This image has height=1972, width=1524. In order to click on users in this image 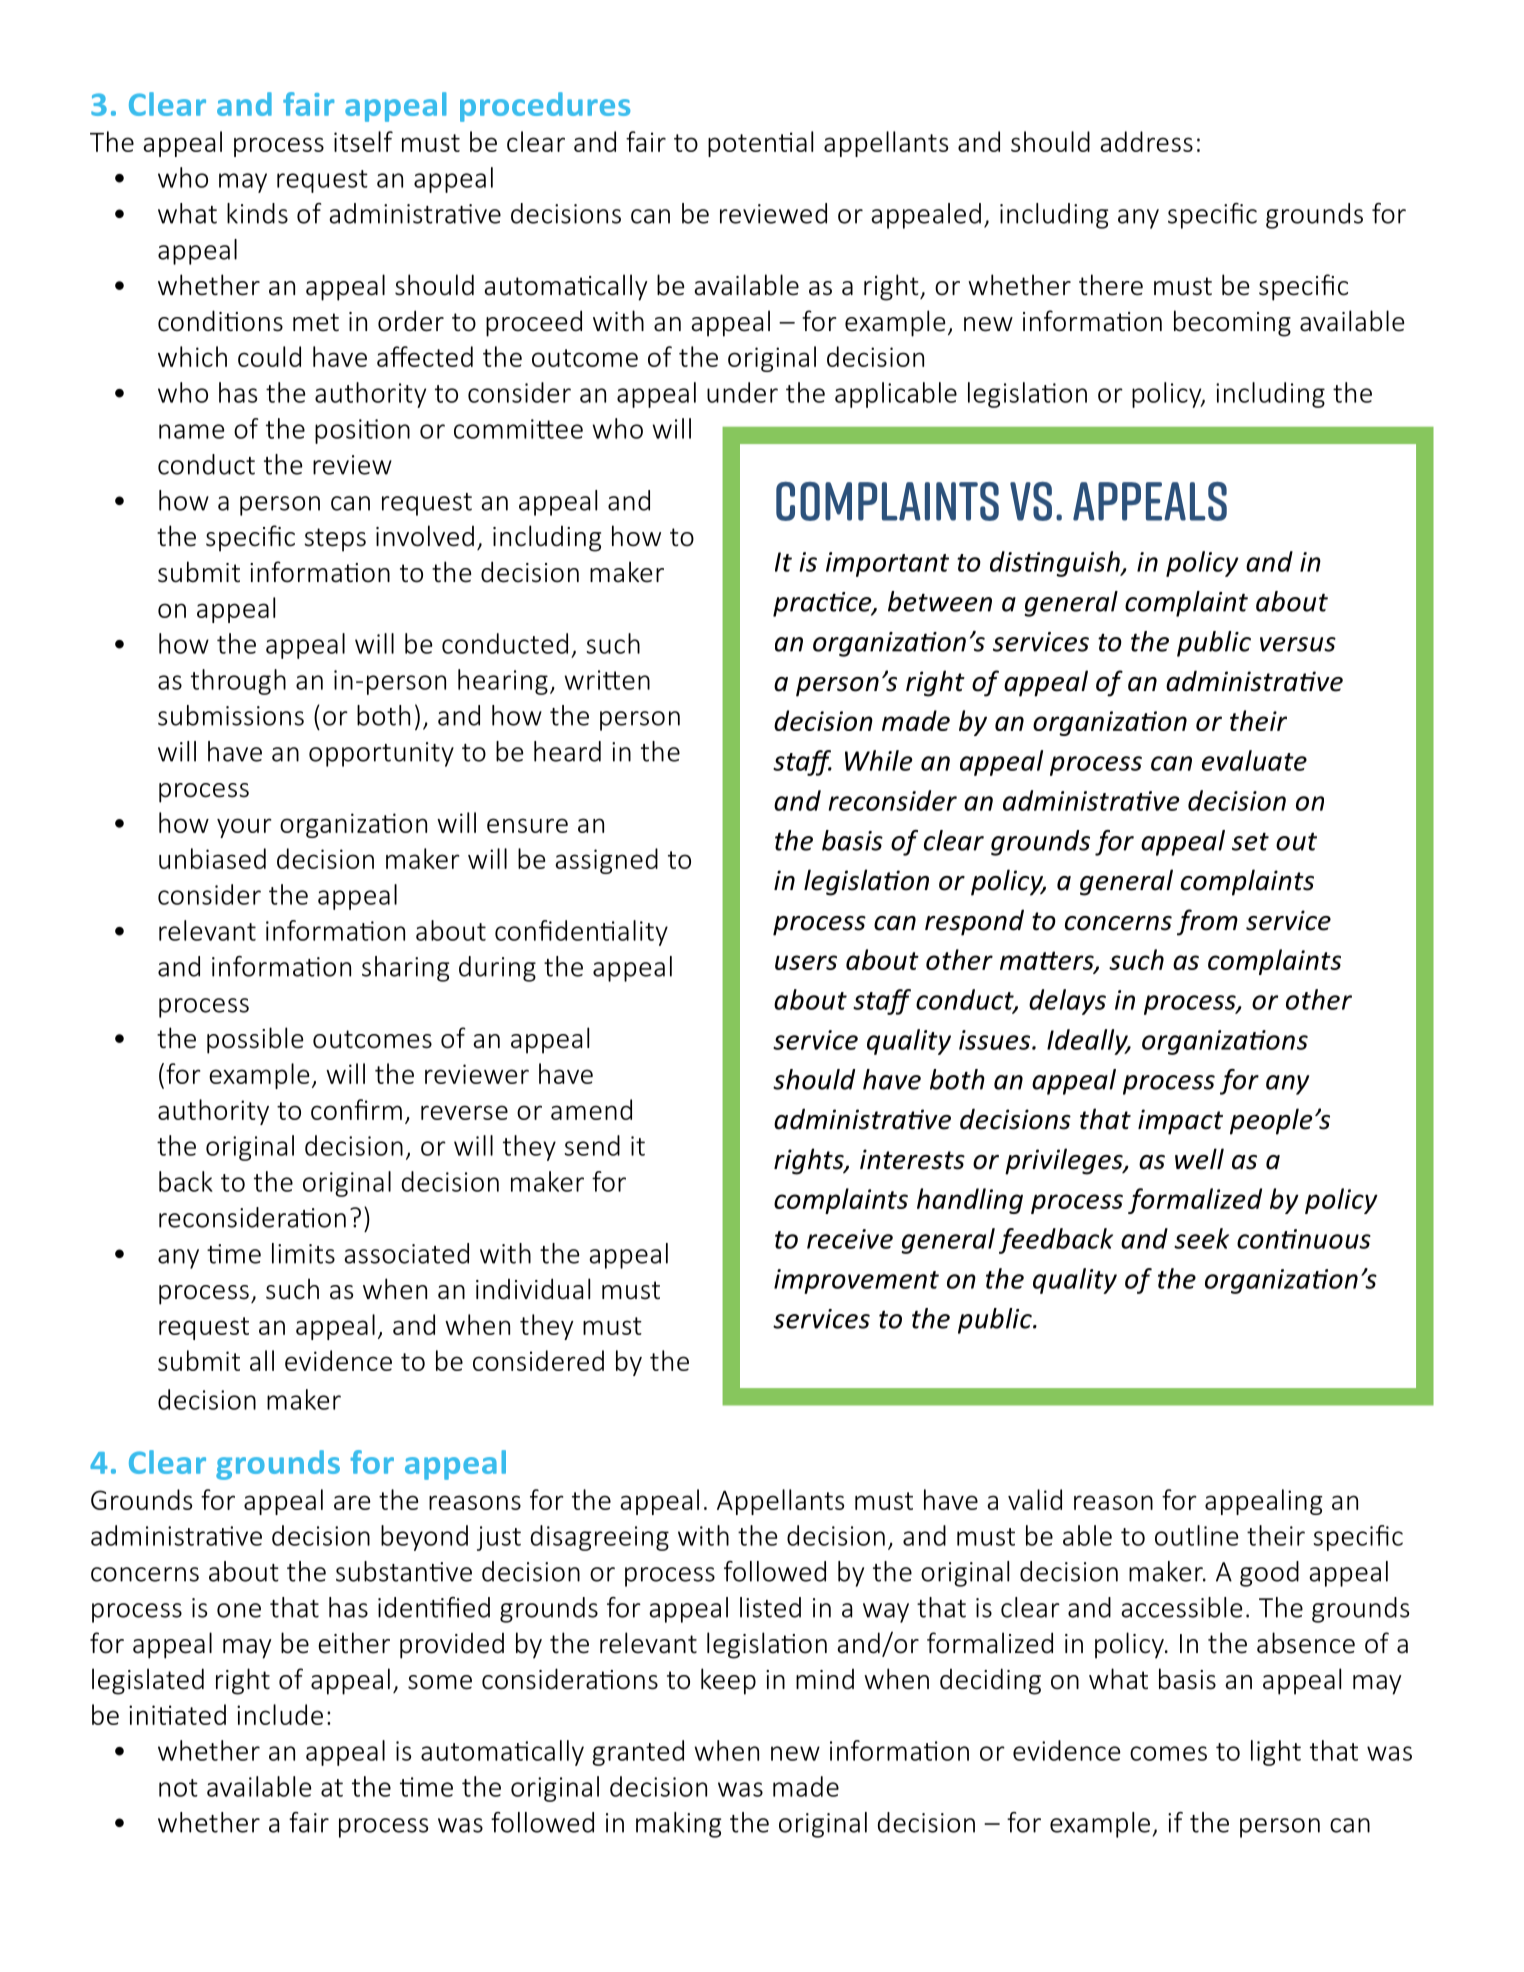, I will do `click(806, 962)`.
